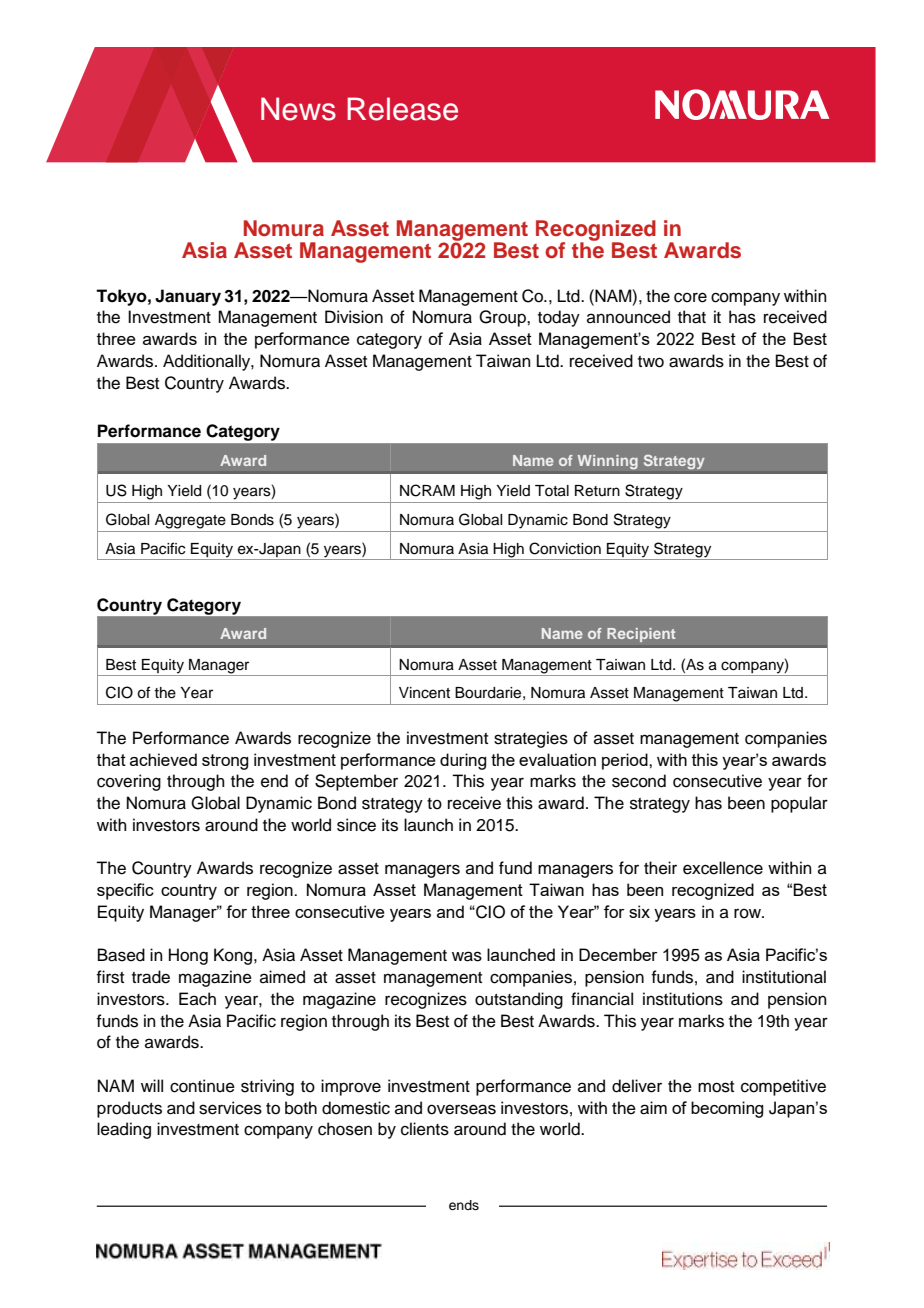 This image has width=924, height=1308. Describe the element at coordinates (163, 759) in the image. I see `achieved` at that location.
